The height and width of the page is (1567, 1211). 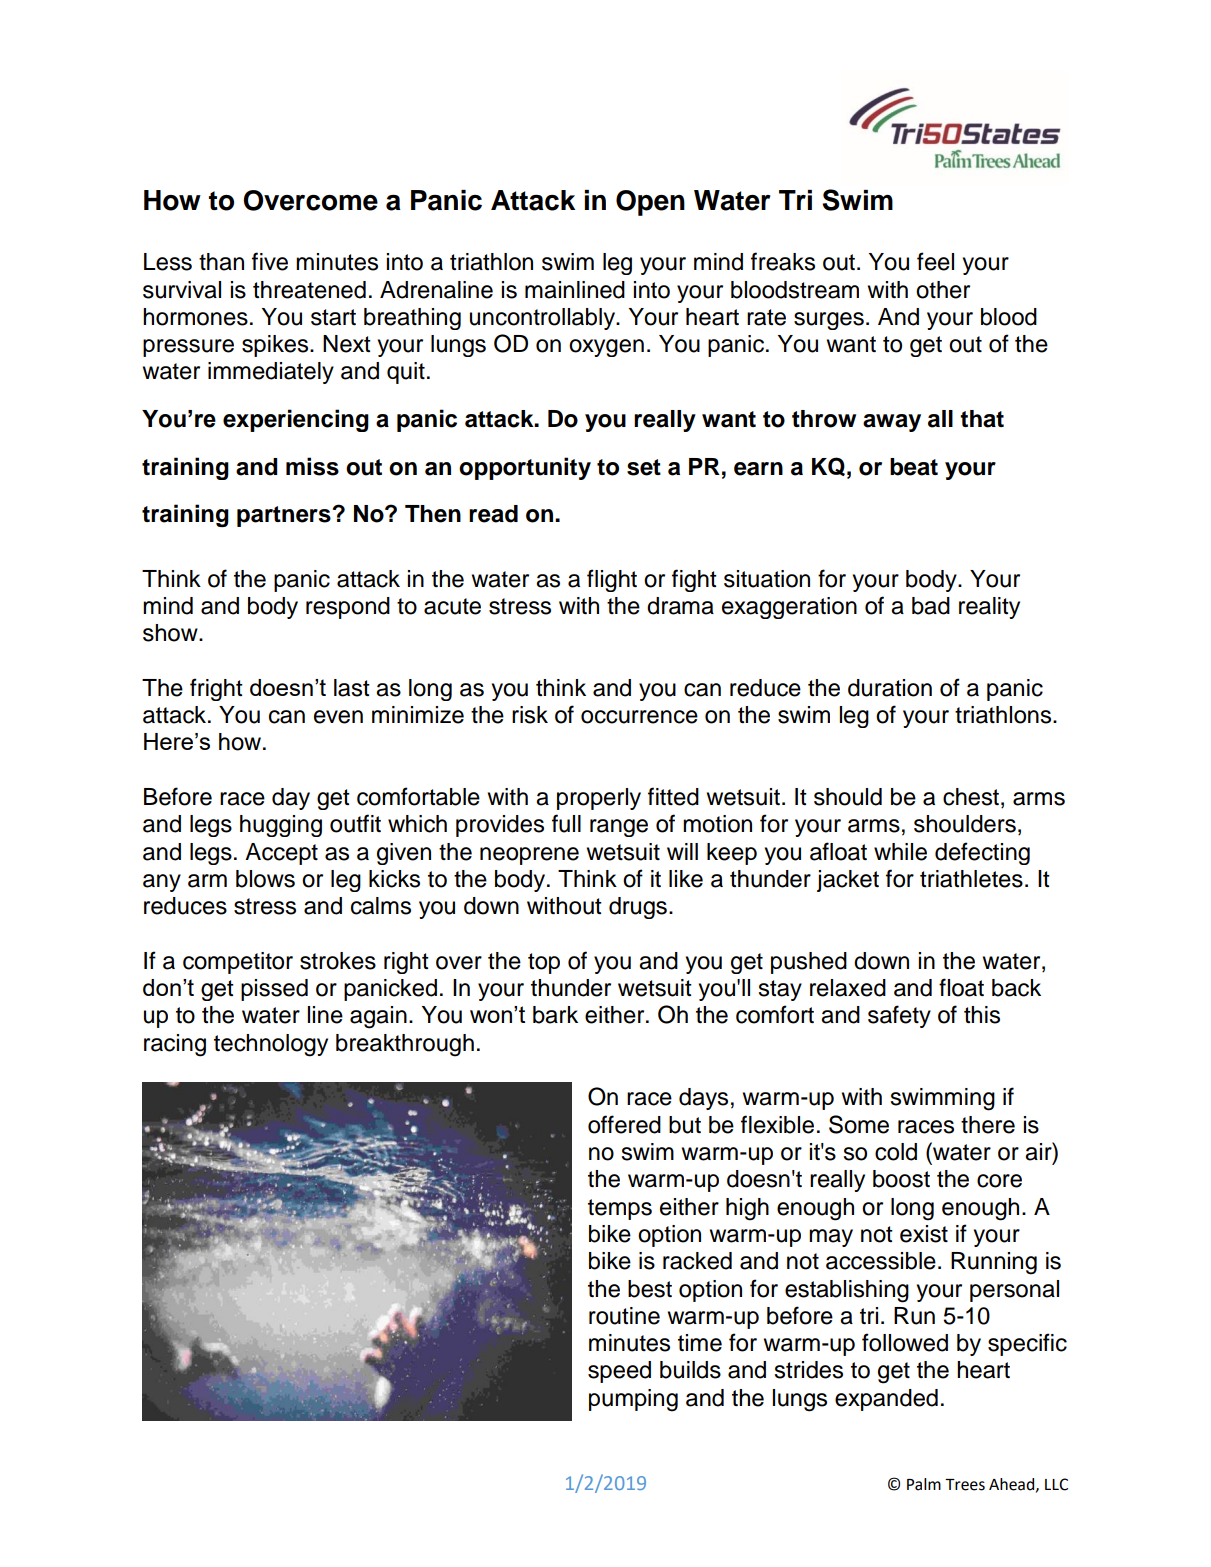 What do you see at coordinates (270, 261) in the page?
I see `five` at bounding box center [270, 261].
